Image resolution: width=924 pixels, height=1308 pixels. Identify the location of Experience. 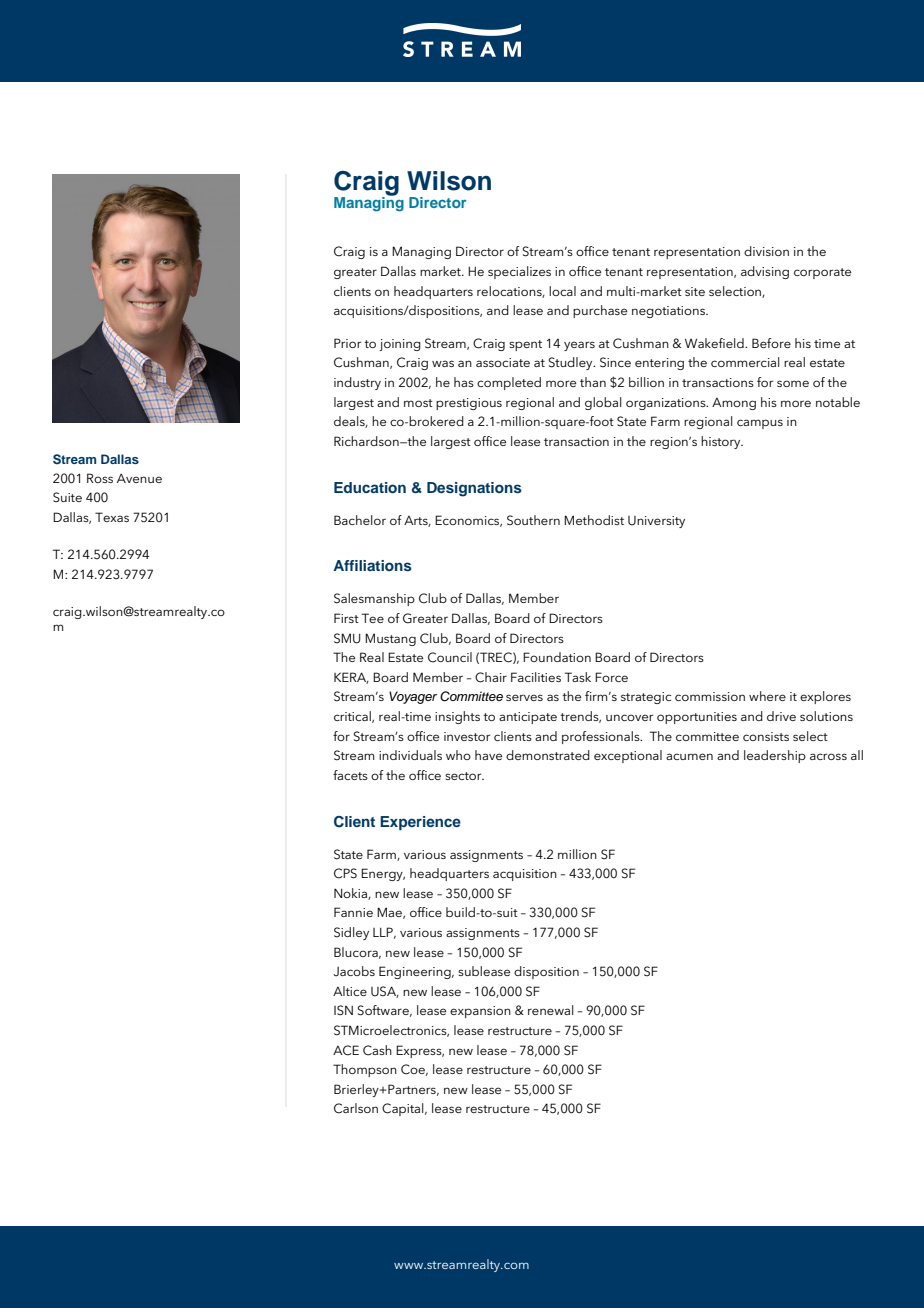
(420, 823).
